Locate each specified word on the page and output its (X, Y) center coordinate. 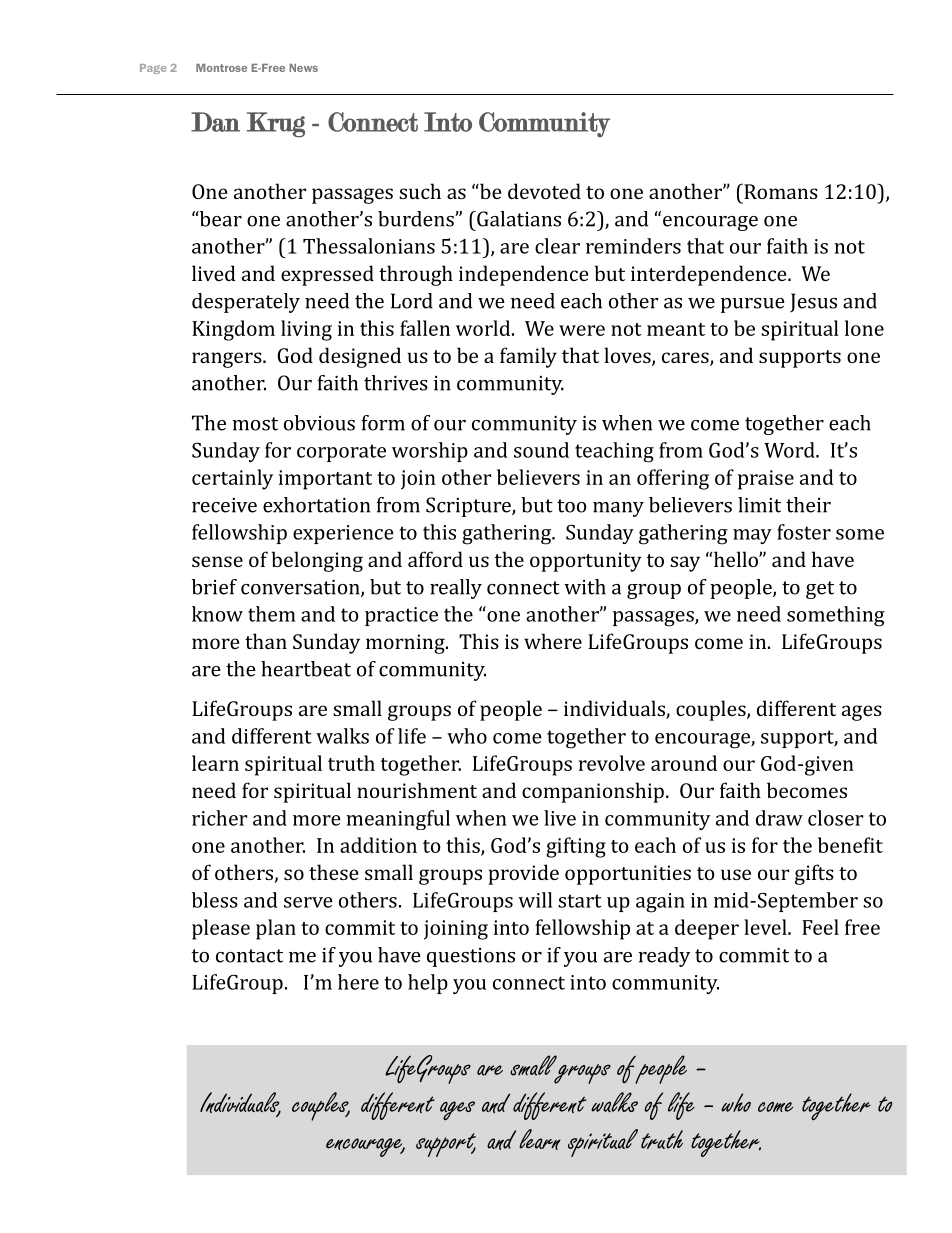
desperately (246, 303)
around (684, 763)
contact (249, 956)
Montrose (221, 68)
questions (471, 957)
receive (224, 505)
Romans (780, 191)
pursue (753, 305)
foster (804, 532)
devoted (544, 191)
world (483, 328)
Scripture (469, 507)
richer (219, 818)
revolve (612, 763)
